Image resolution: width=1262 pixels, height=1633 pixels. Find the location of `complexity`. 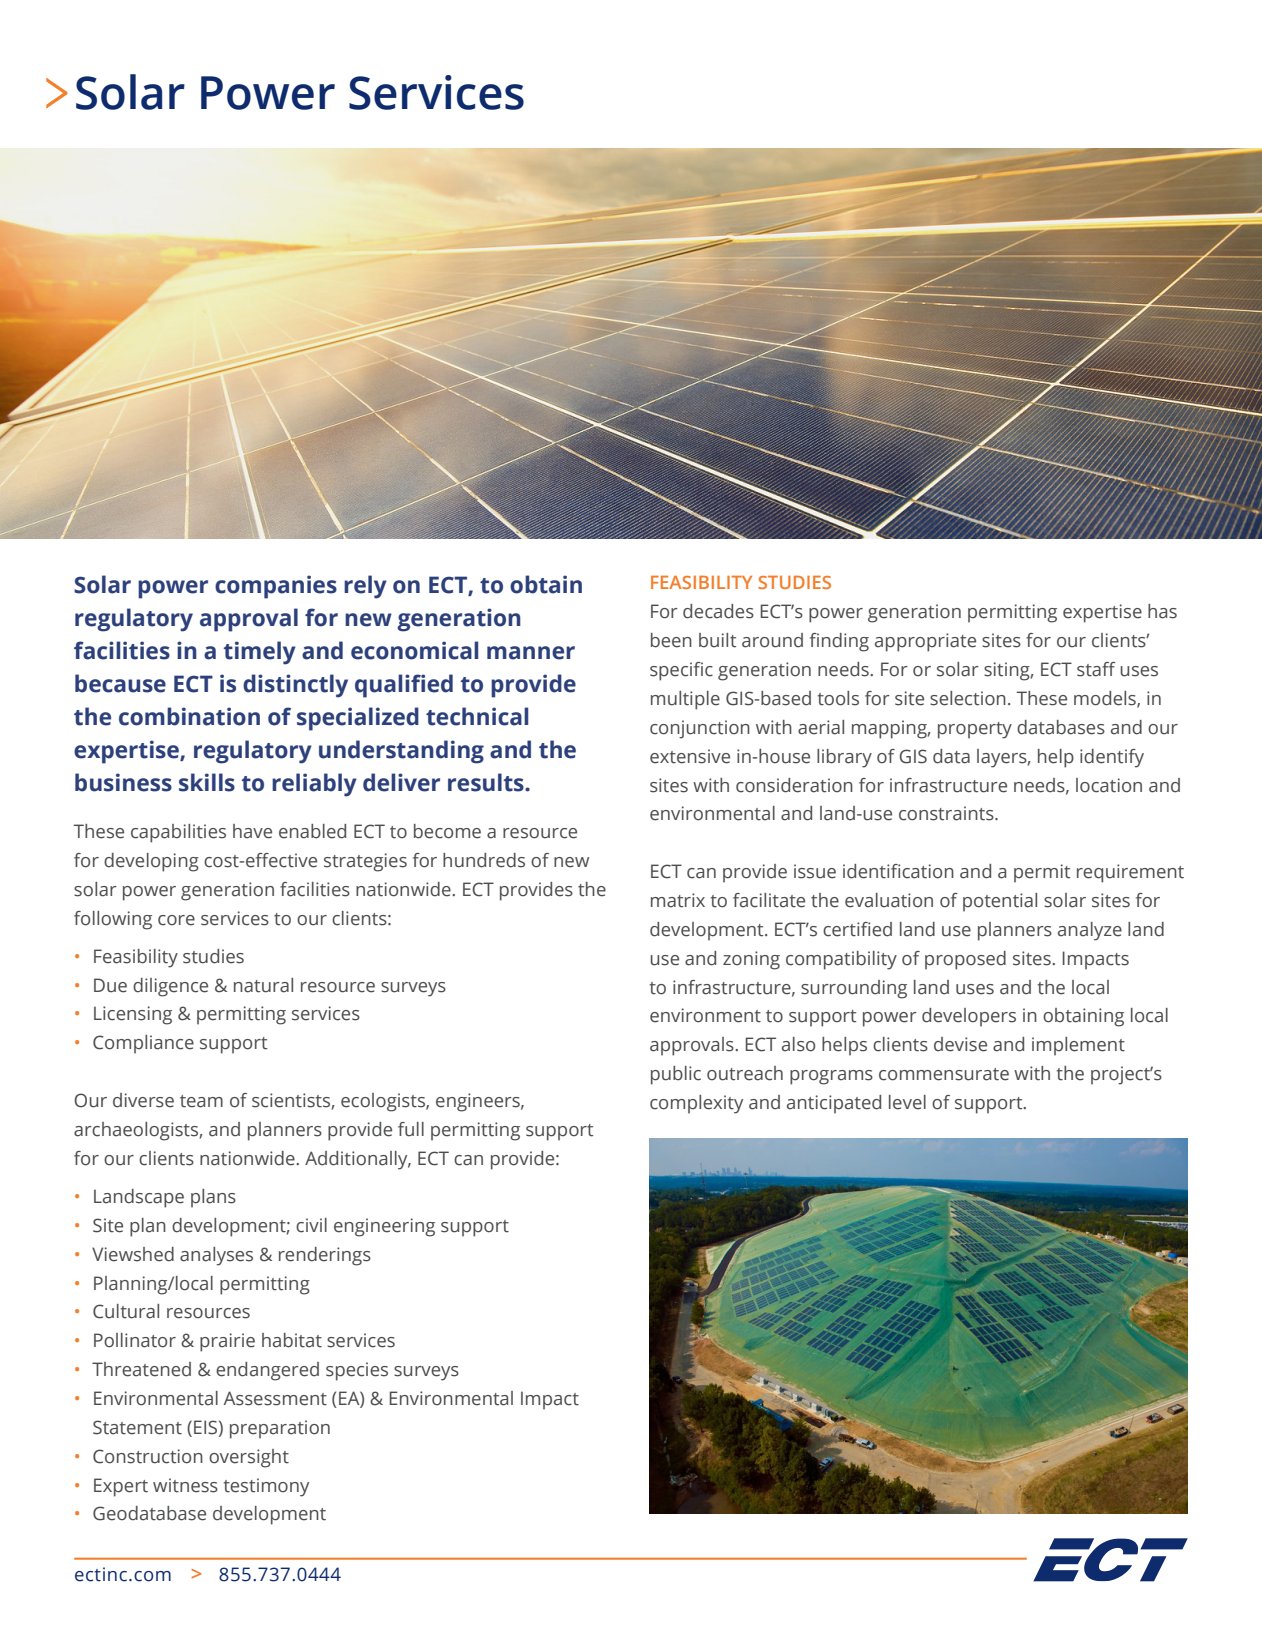

complexity is located at coordinates (696, 1104).
